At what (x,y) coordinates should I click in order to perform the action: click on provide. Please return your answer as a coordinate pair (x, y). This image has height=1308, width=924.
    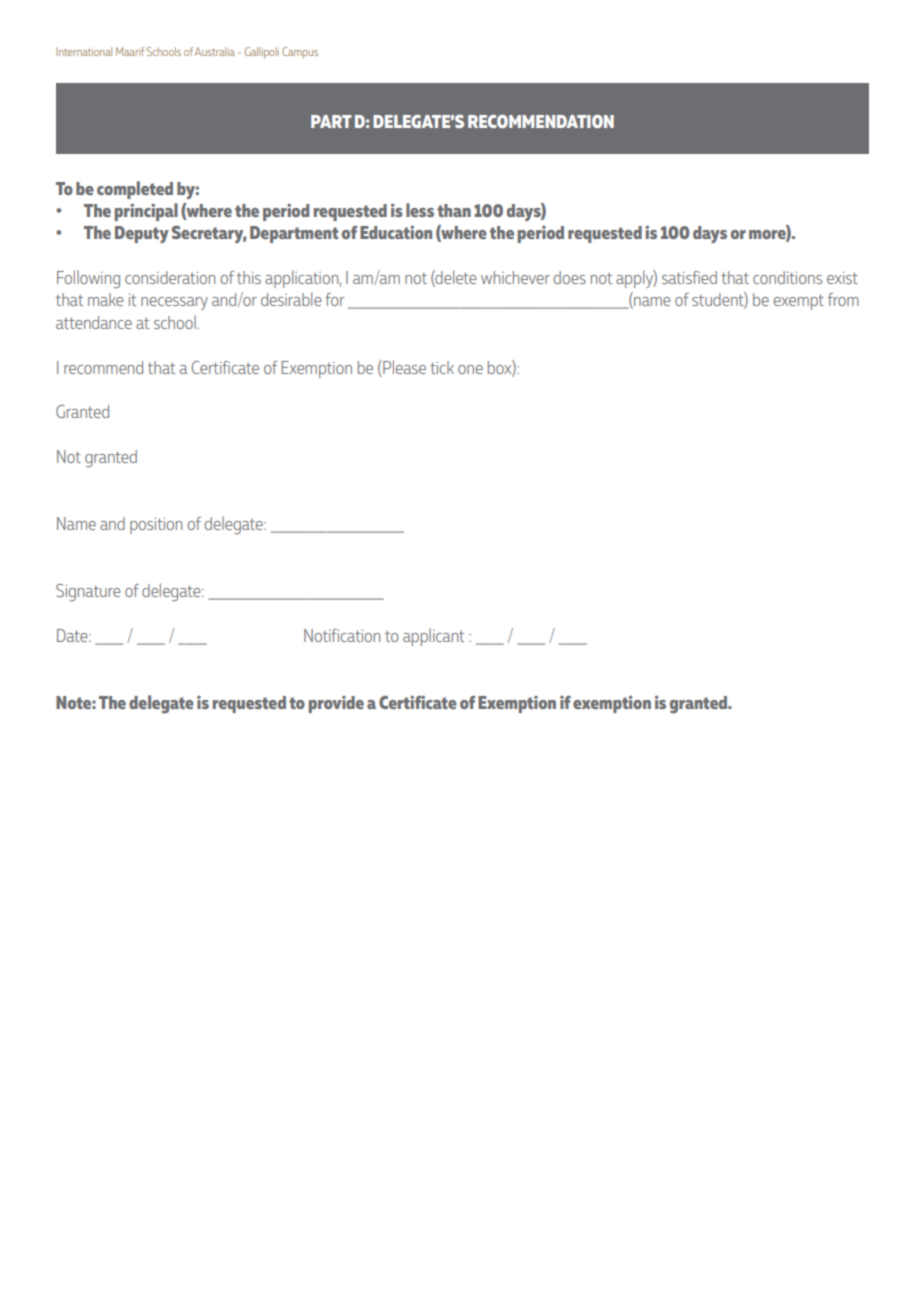
    Looking at the image, I should click on (336, 704).
